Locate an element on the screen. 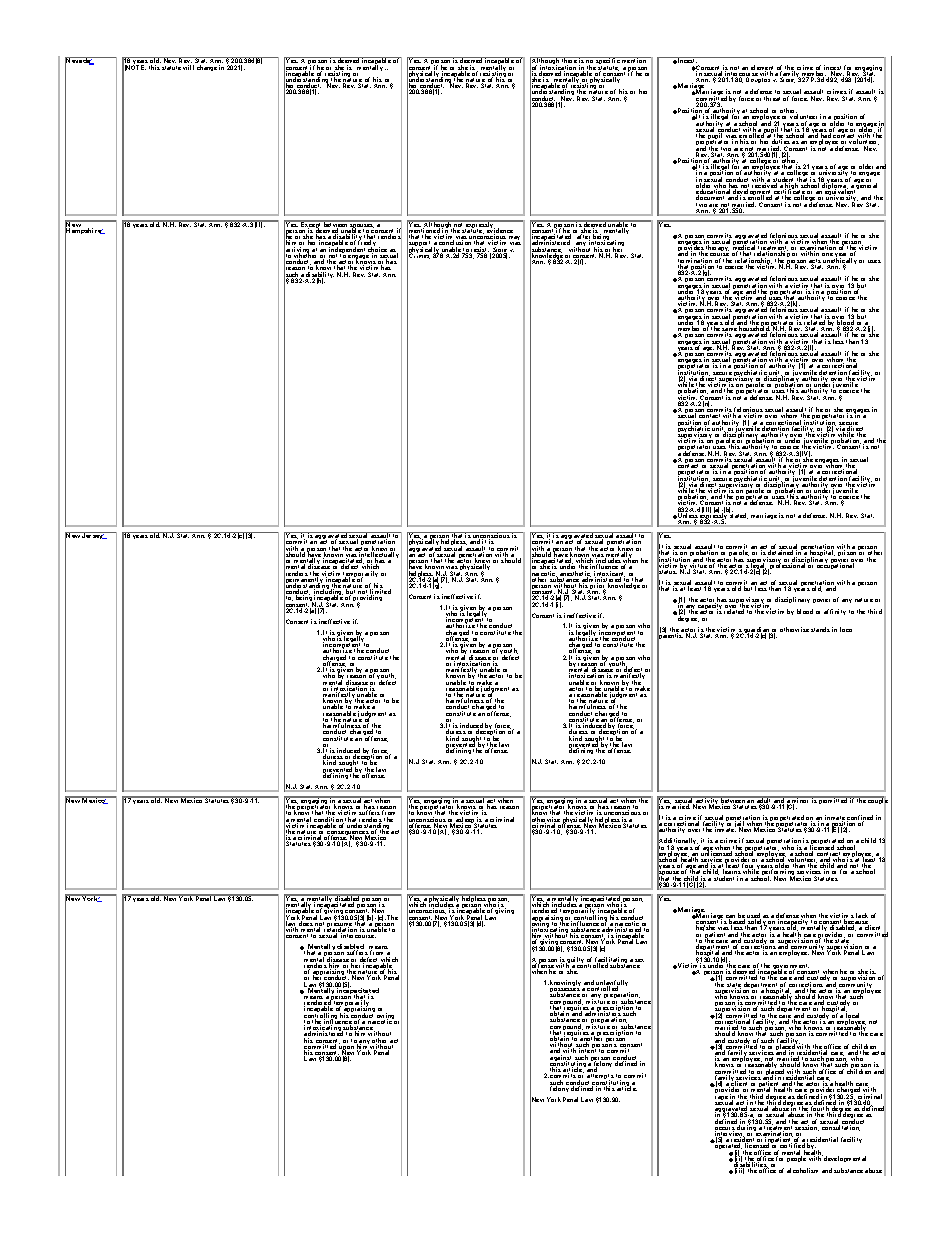 The width and height of the screenshot is (952, 1233). change is located at coordinates (207, 68).
